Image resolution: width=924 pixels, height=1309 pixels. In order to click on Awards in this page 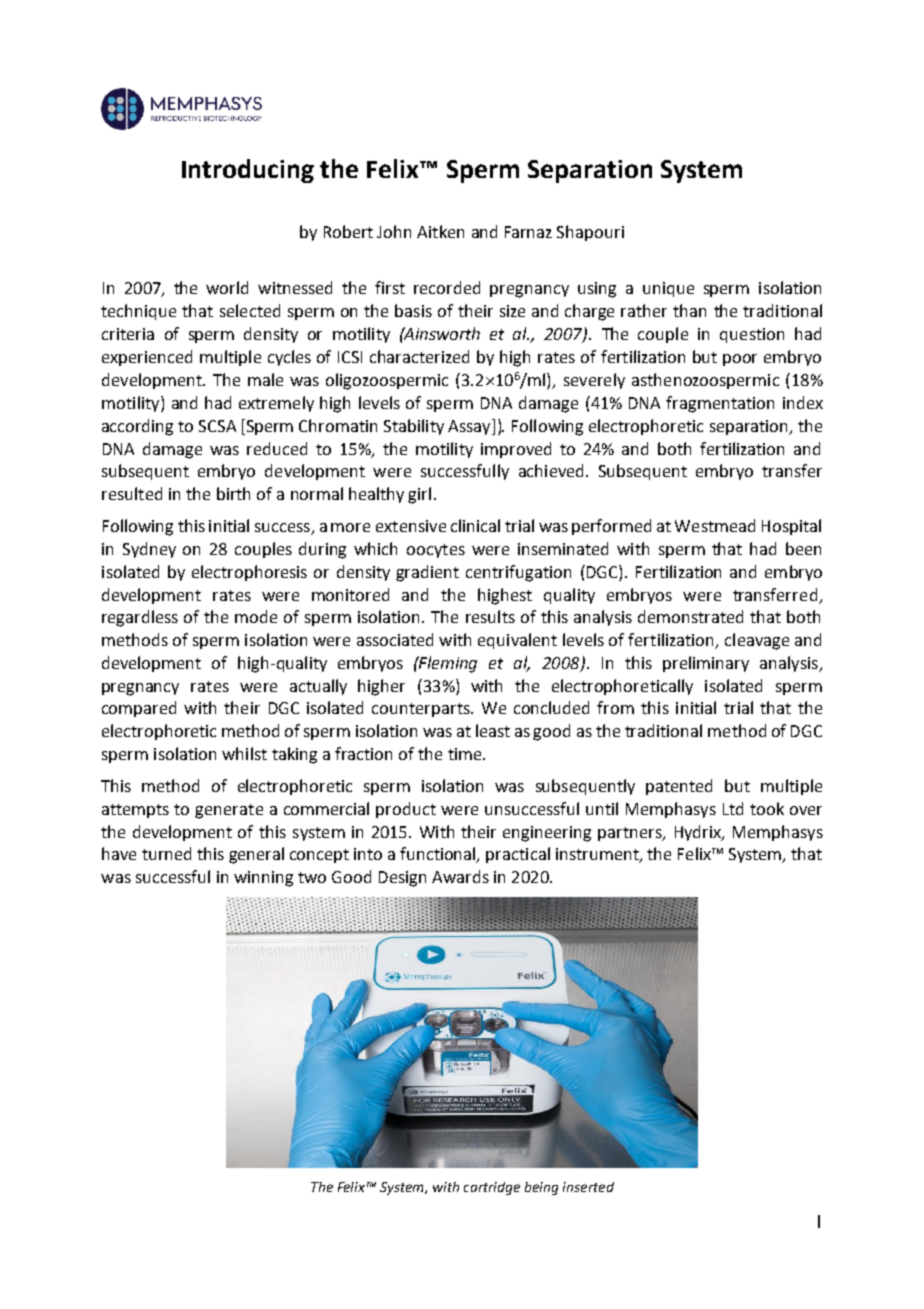, I will do `click(460, 876)`.
